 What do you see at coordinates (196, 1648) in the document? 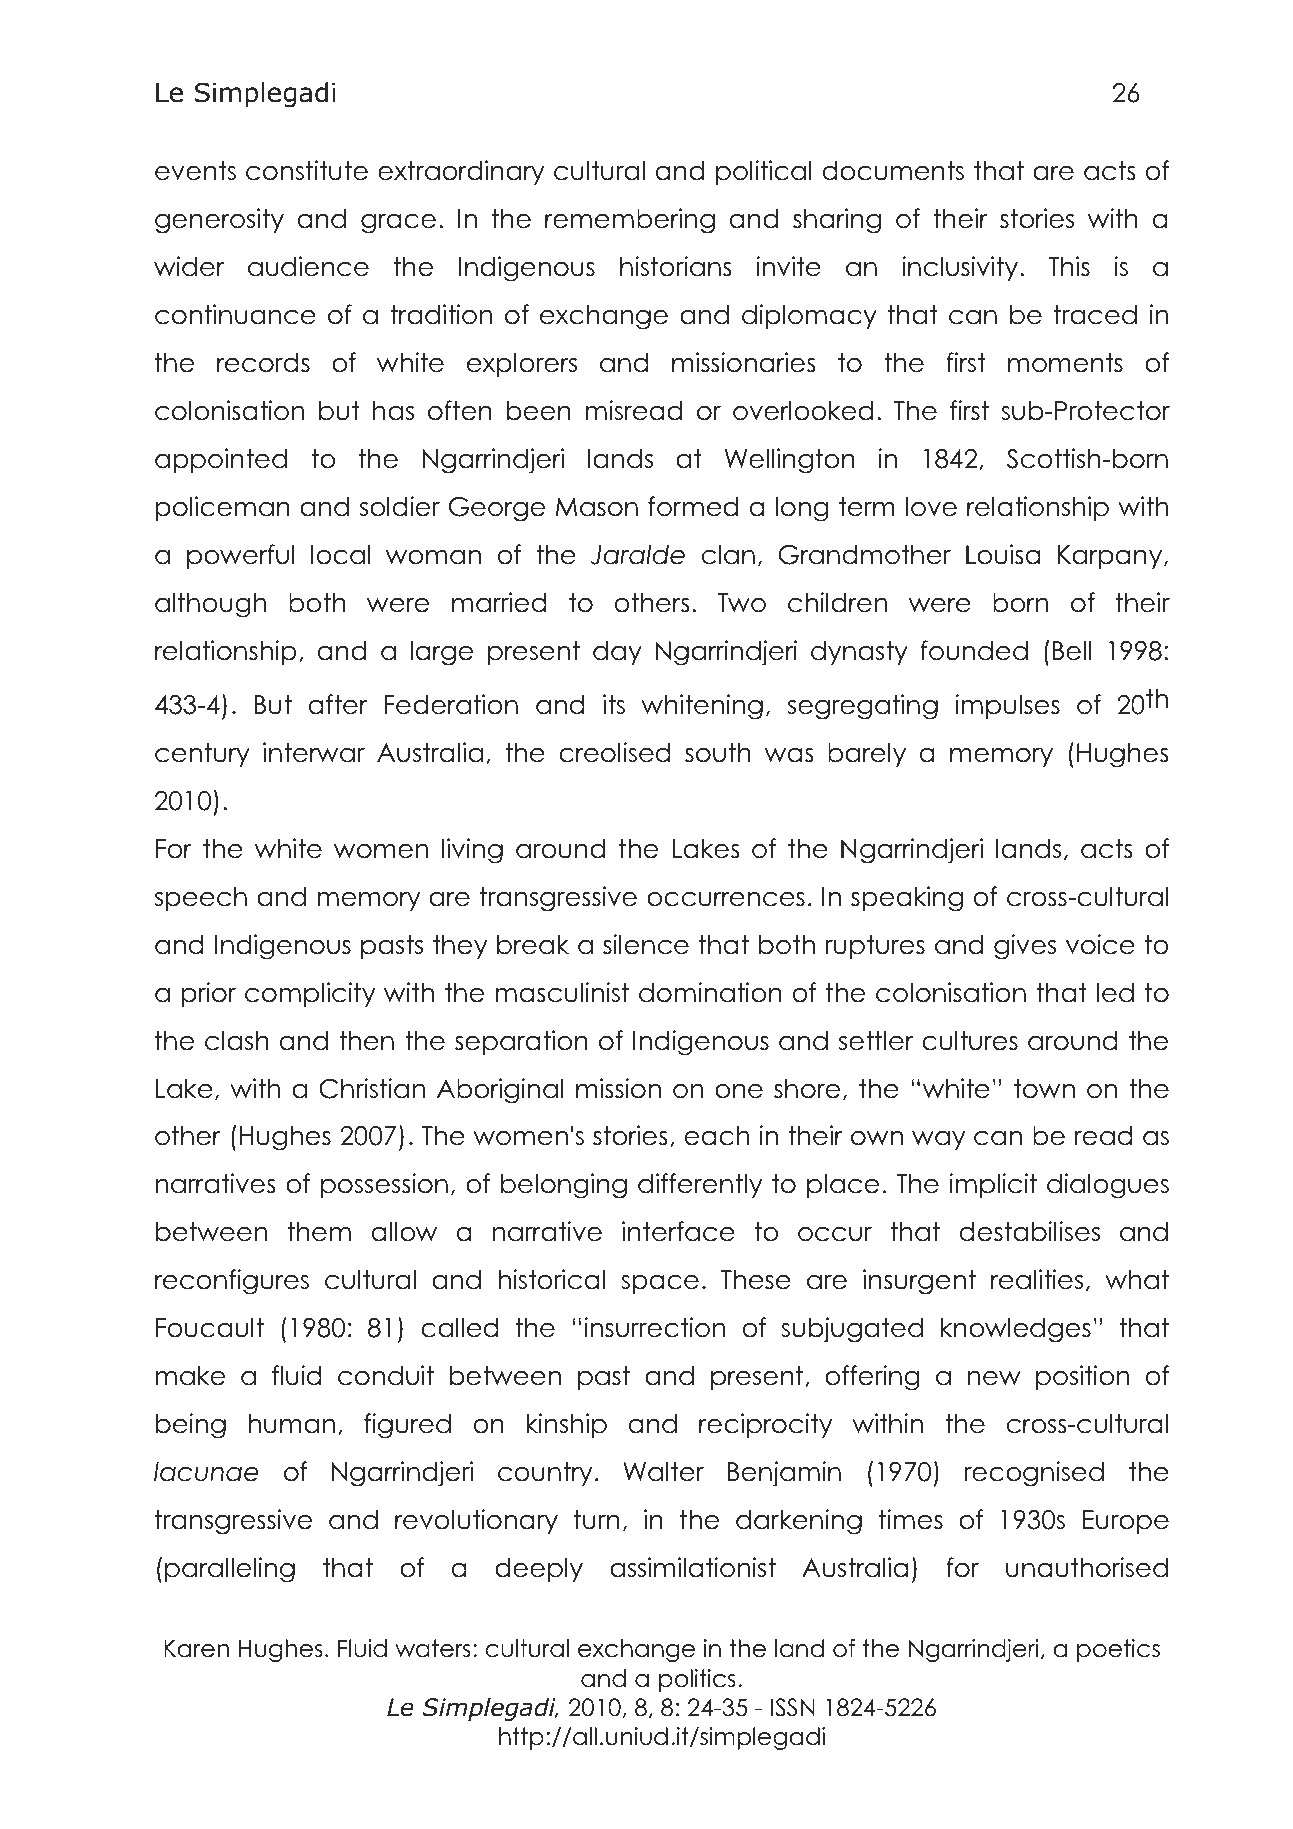
I see `Karen` at bounding box center [196, 1648].
